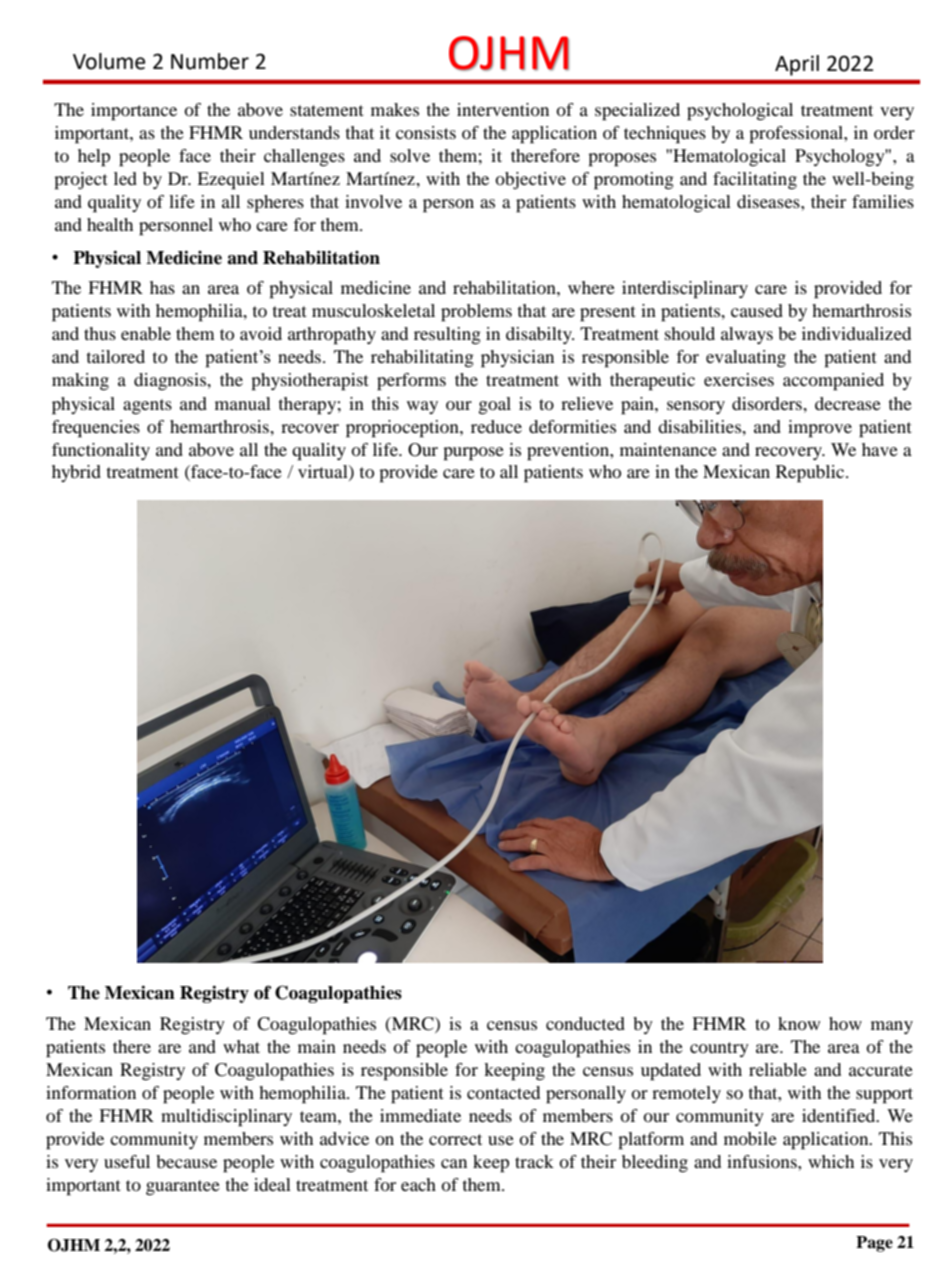  Describe the element at coordinates (503, 109) in the screenshot. I see `intervention` at that location.
